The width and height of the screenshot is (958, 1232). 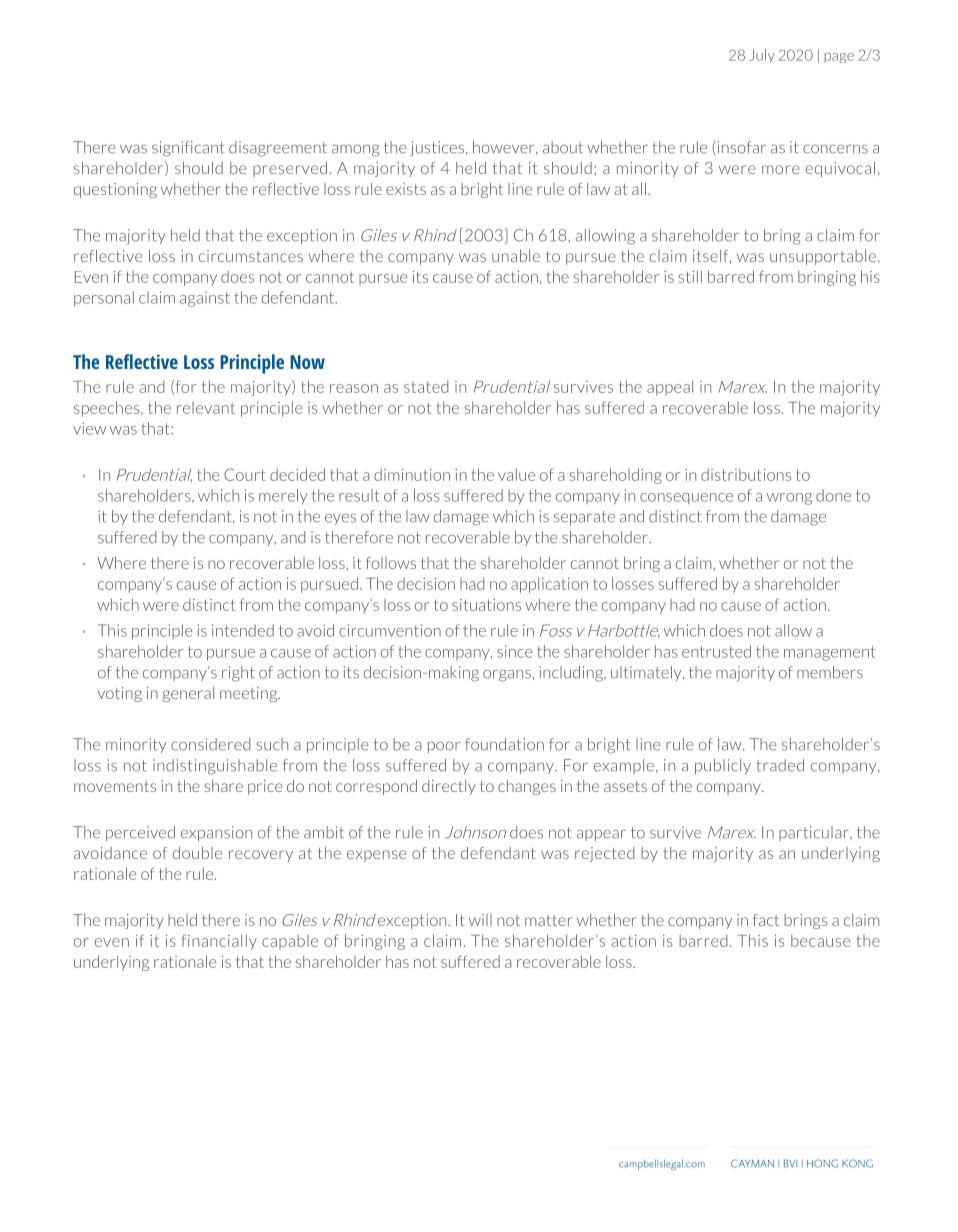 What do you see at coordinates (243, 630) in the screenshot?
I see `intended` at bounding box center [243, 630].
